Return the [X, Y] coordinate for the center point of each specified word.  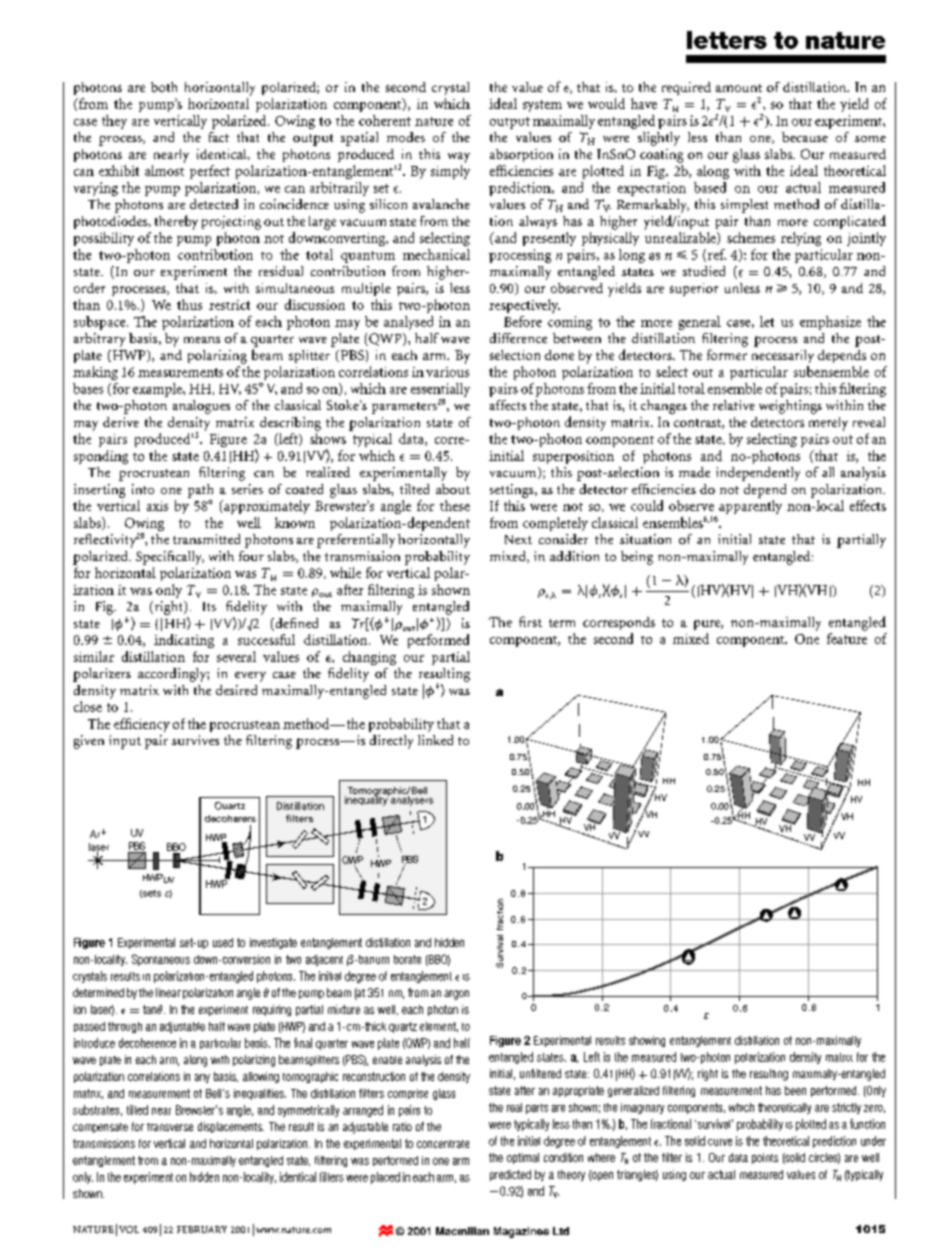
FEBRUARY [202, 1229]
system [542, 106]
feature [847, 638]
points [765, 1158]
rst [533, 623]
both [164, 87]
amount [739, 88]
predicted [510, 1175]
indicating [184, 641]
